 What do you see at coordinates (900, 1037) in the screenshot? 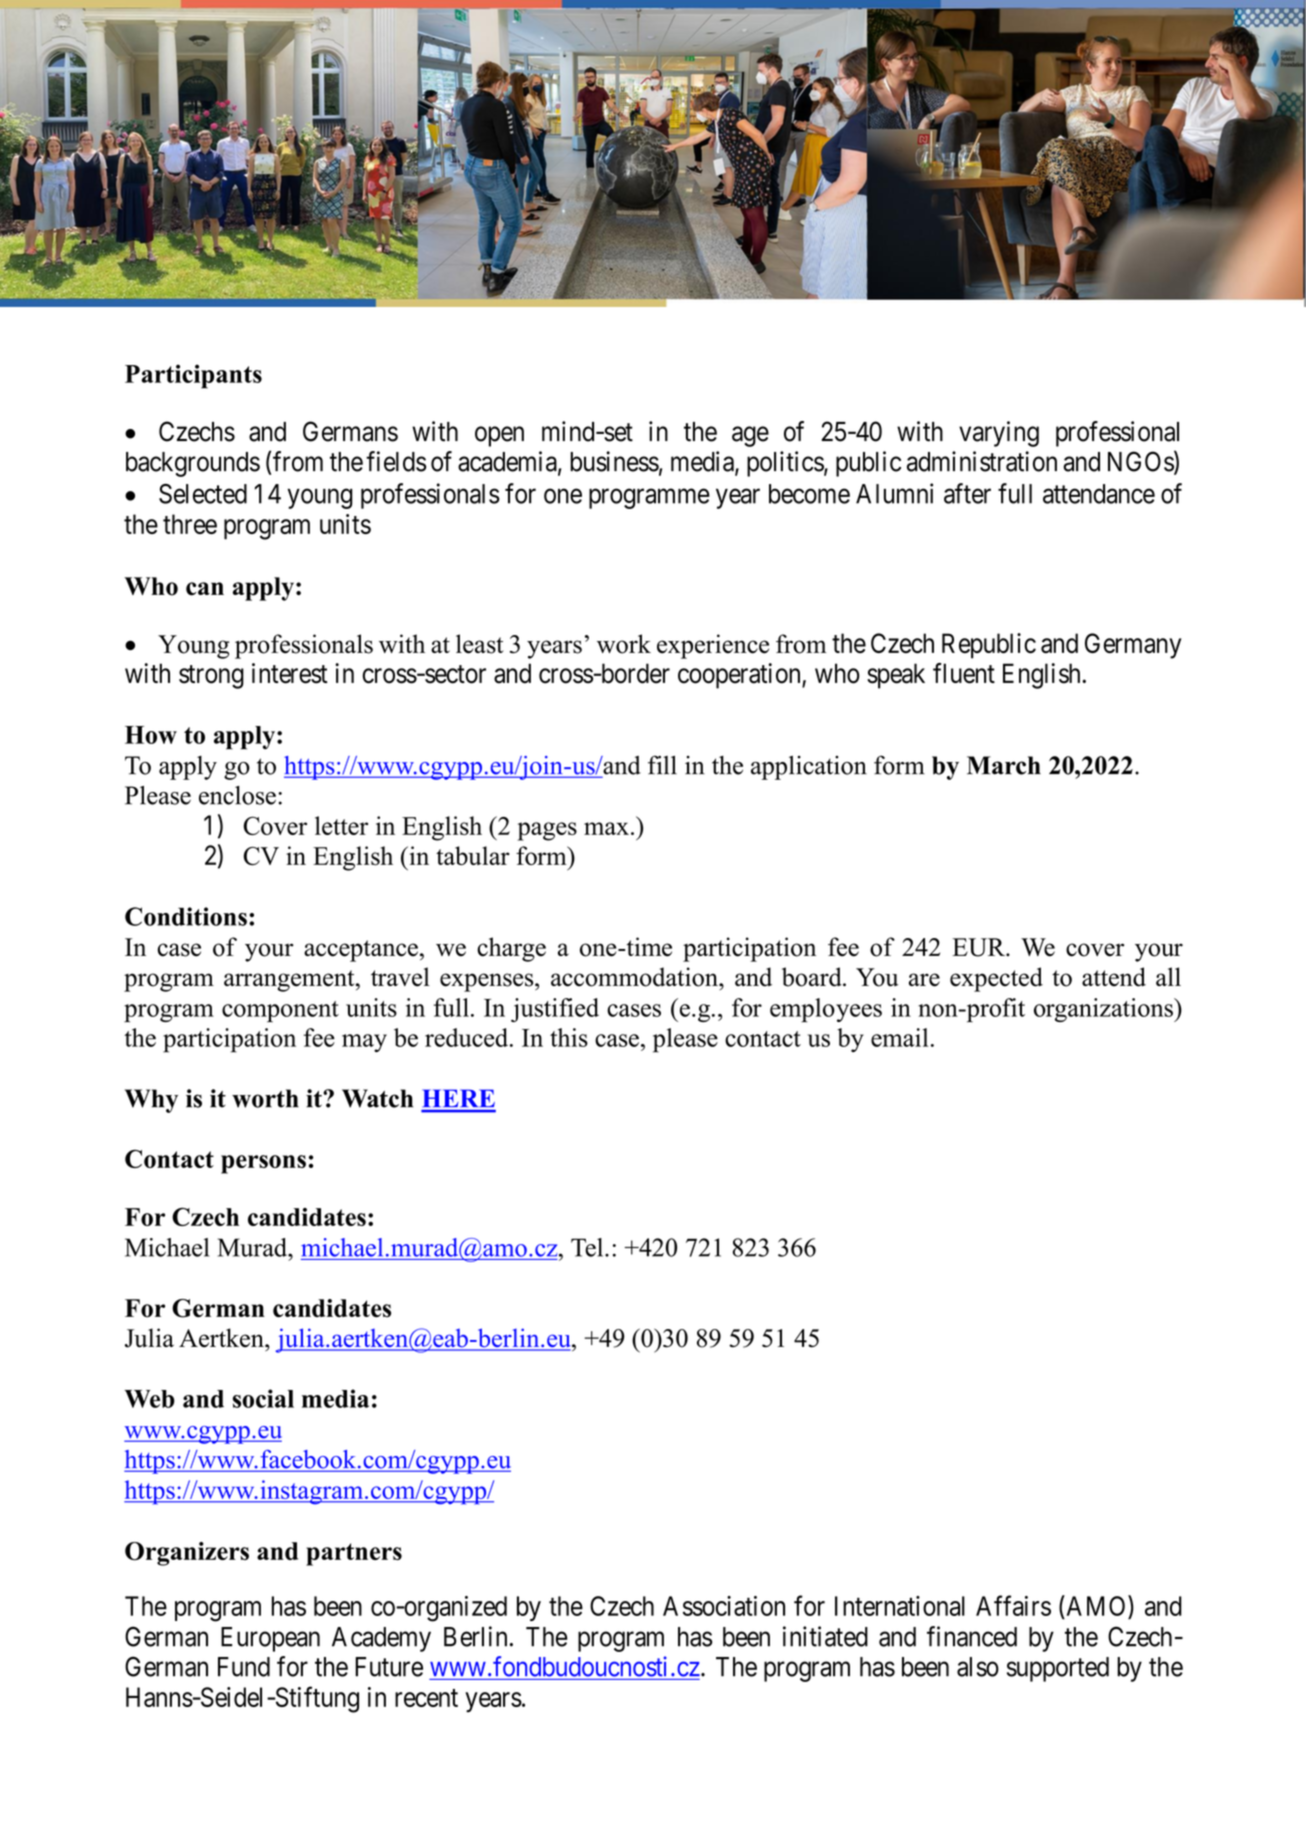
I see `email` at bounding box center [900, 1037].
